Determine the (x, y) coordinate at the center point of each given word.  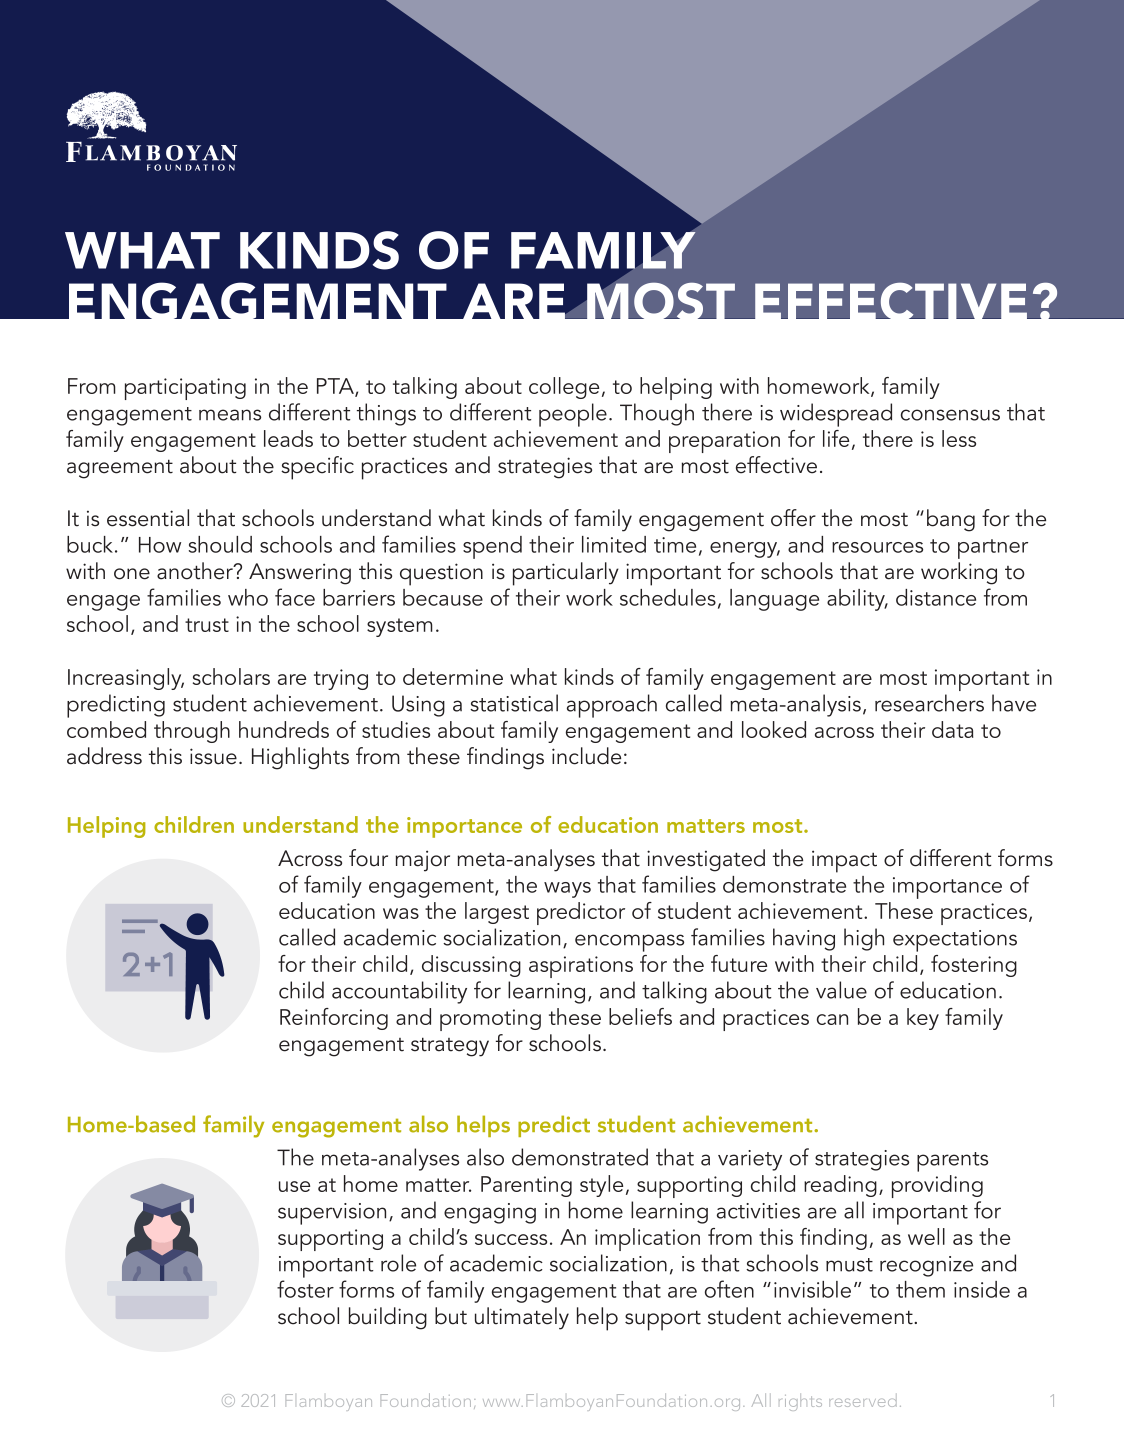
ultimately (522, 1318)
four (368, 858)
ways (567, 890)
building (388, 1318)
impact (844, 861)
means (230, 415)
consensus (950, 415)
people (573, 415)
